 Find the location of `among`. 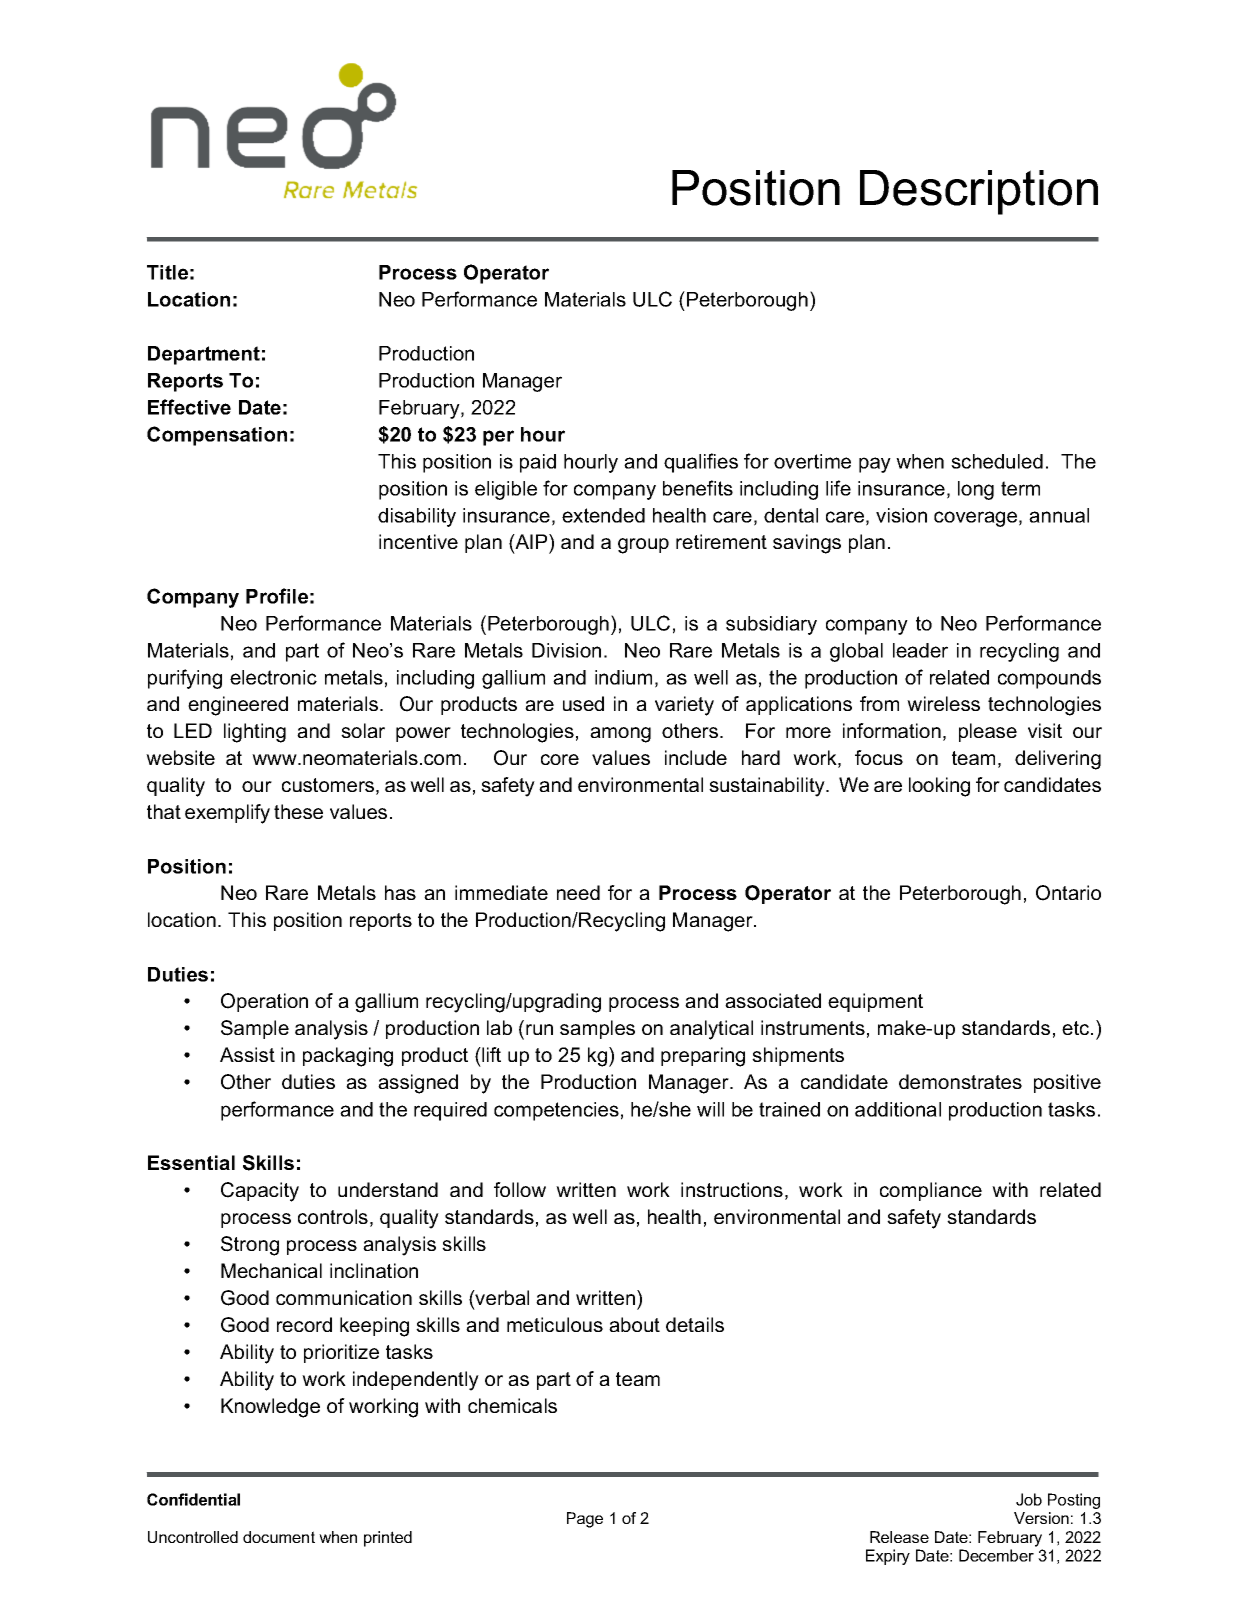

among is located at coordinates (620, 735).
